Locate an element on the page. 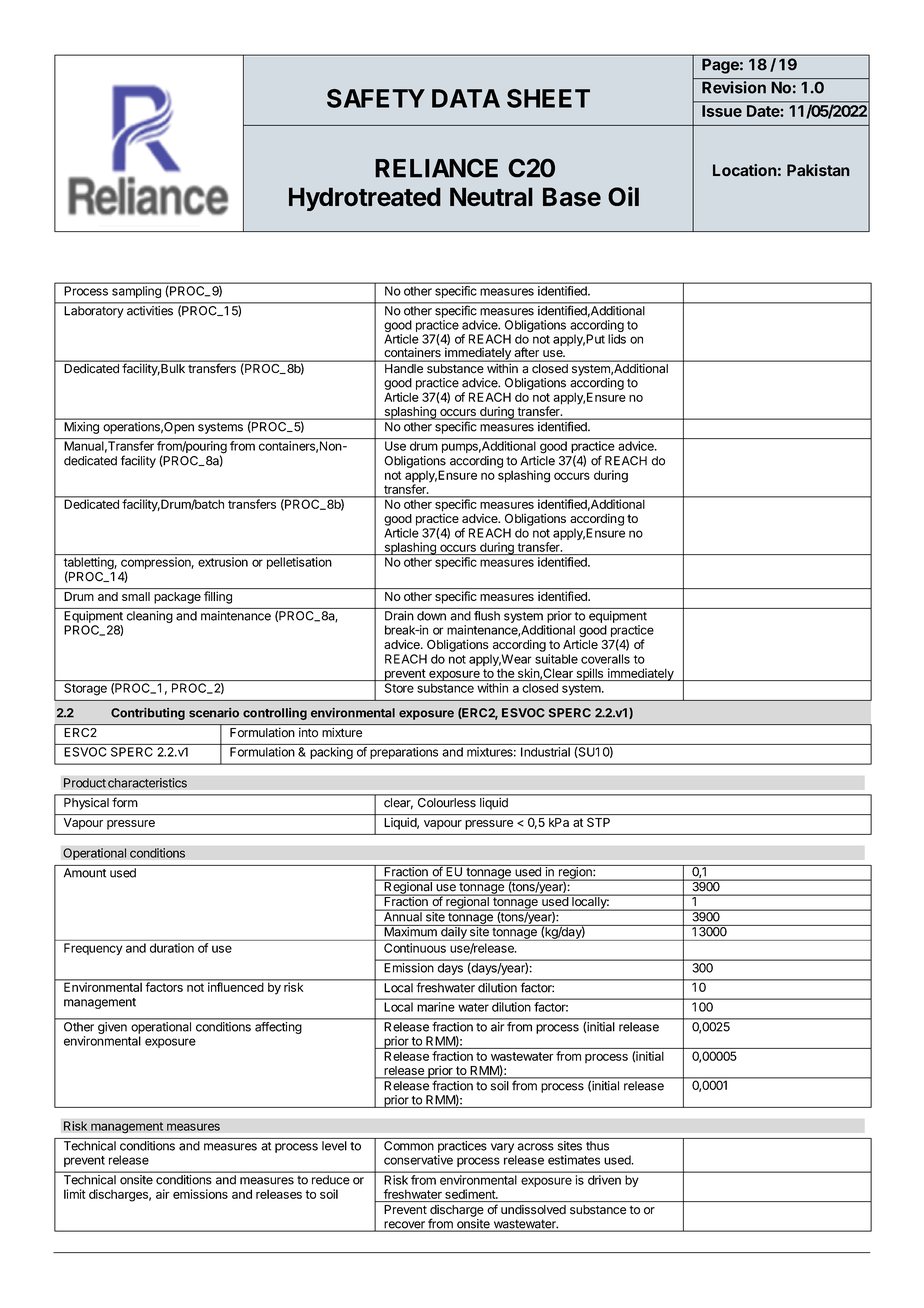 The image size is (924, 1308). characteristics is located at coordinates (147, 783).
